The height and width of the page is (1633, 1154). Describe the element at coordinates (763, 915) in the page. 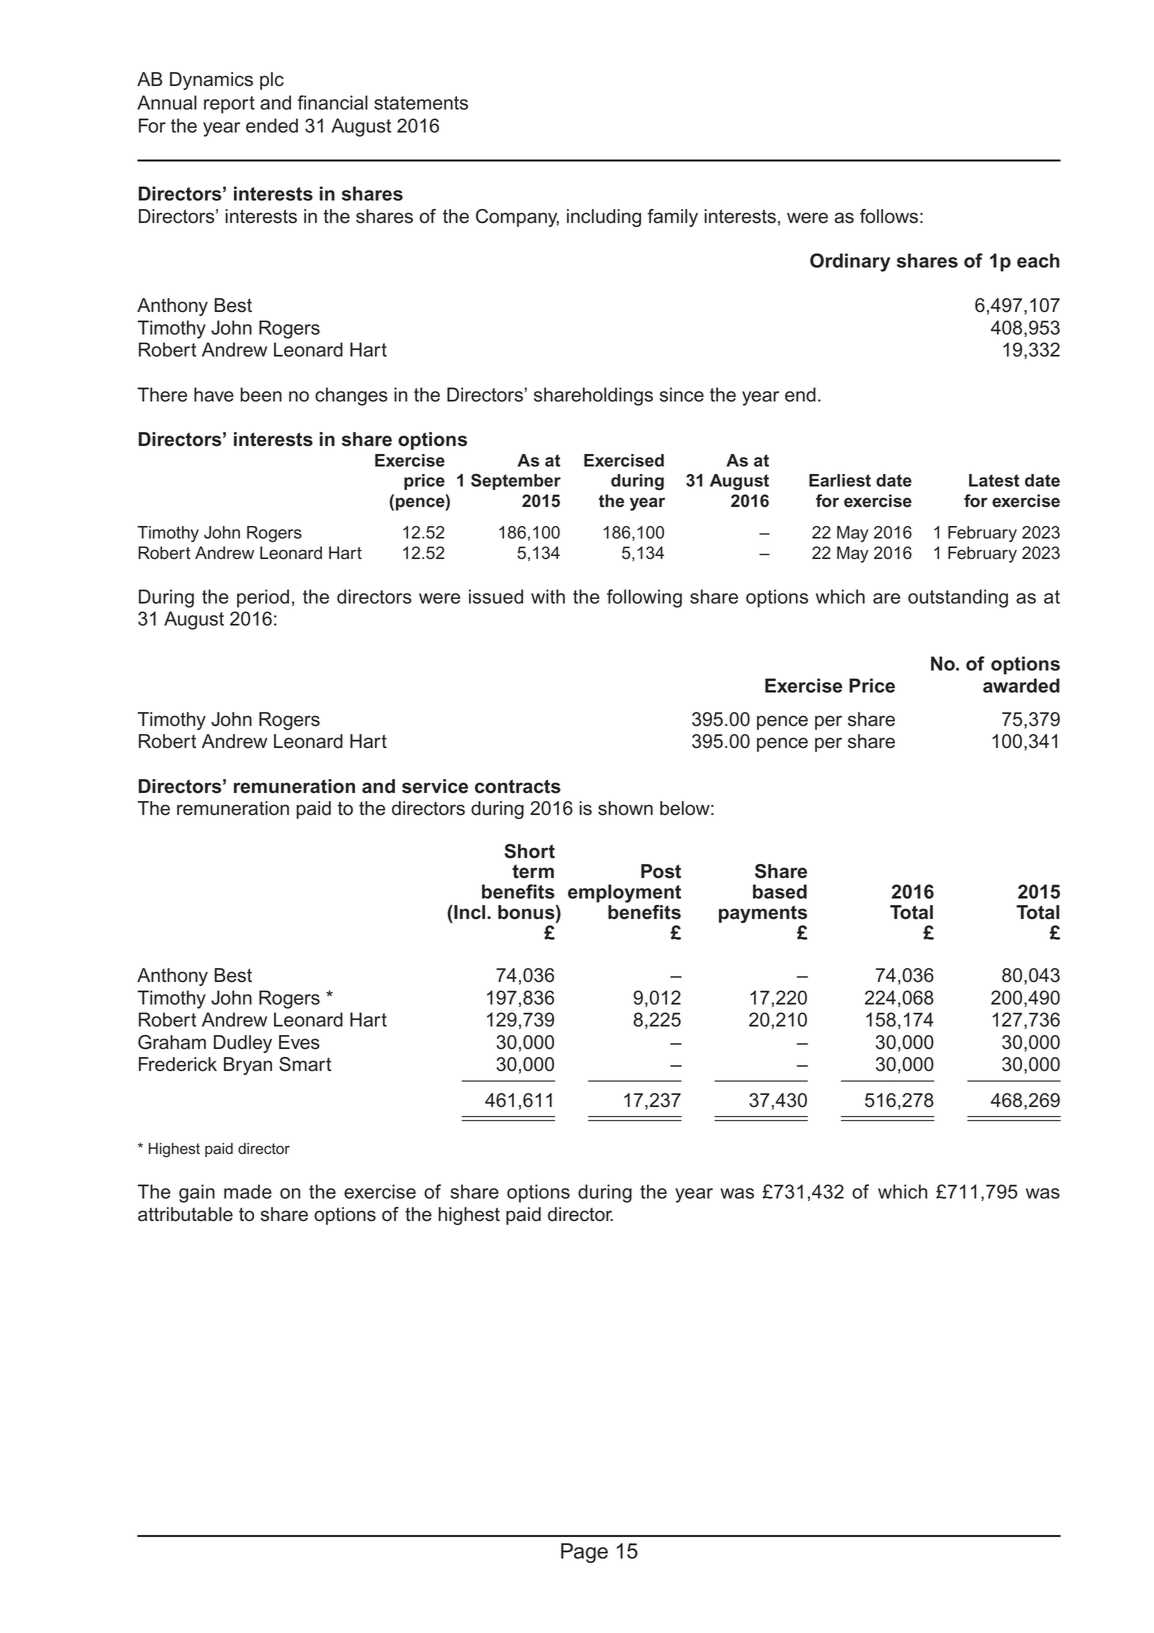

I see `payments` at that location.
